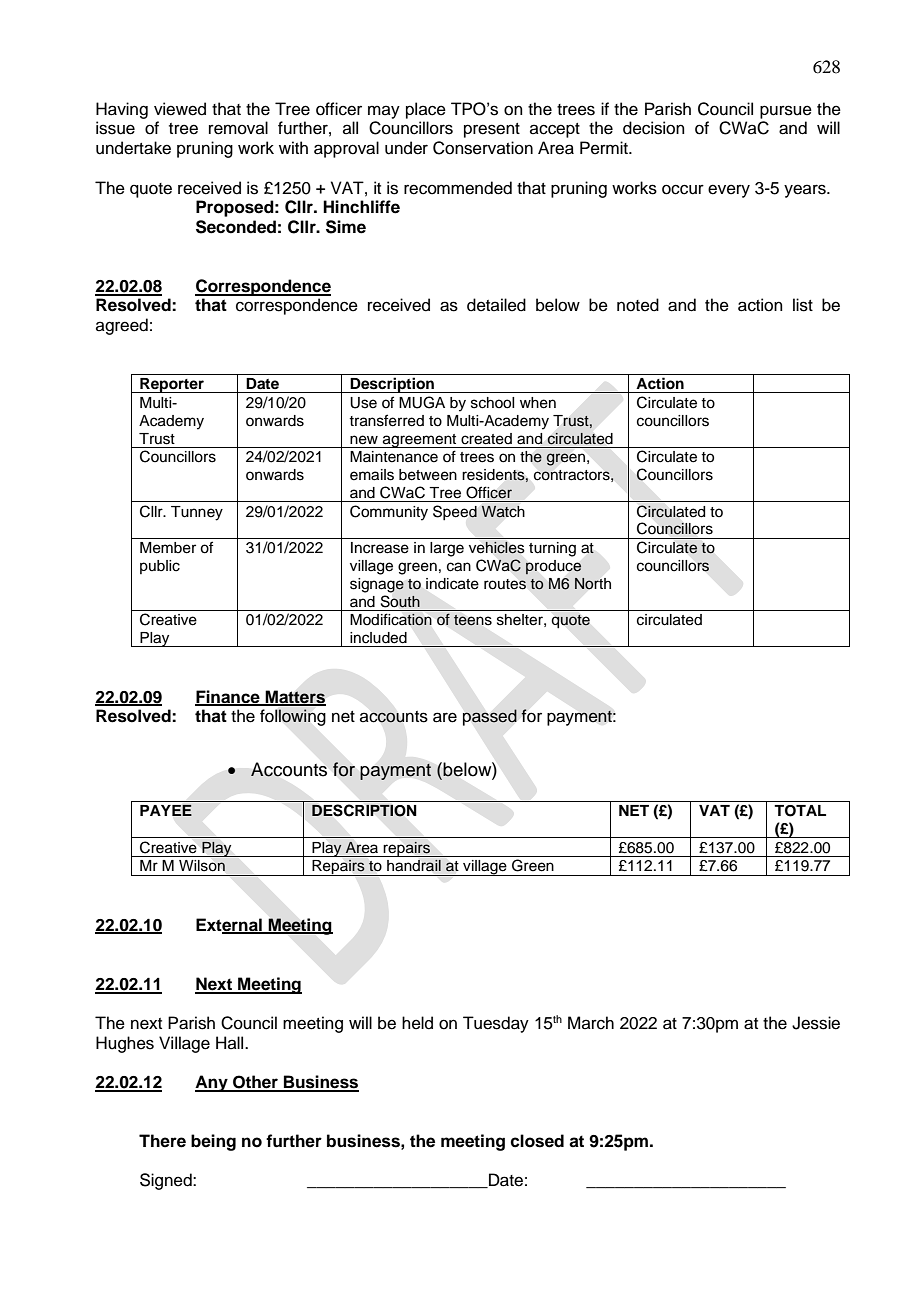 The width and height of the image is (924, 1308). What do you see at coordinates (786, 112) in the image?
I see `pursue` at bounding box center [786, 112].
